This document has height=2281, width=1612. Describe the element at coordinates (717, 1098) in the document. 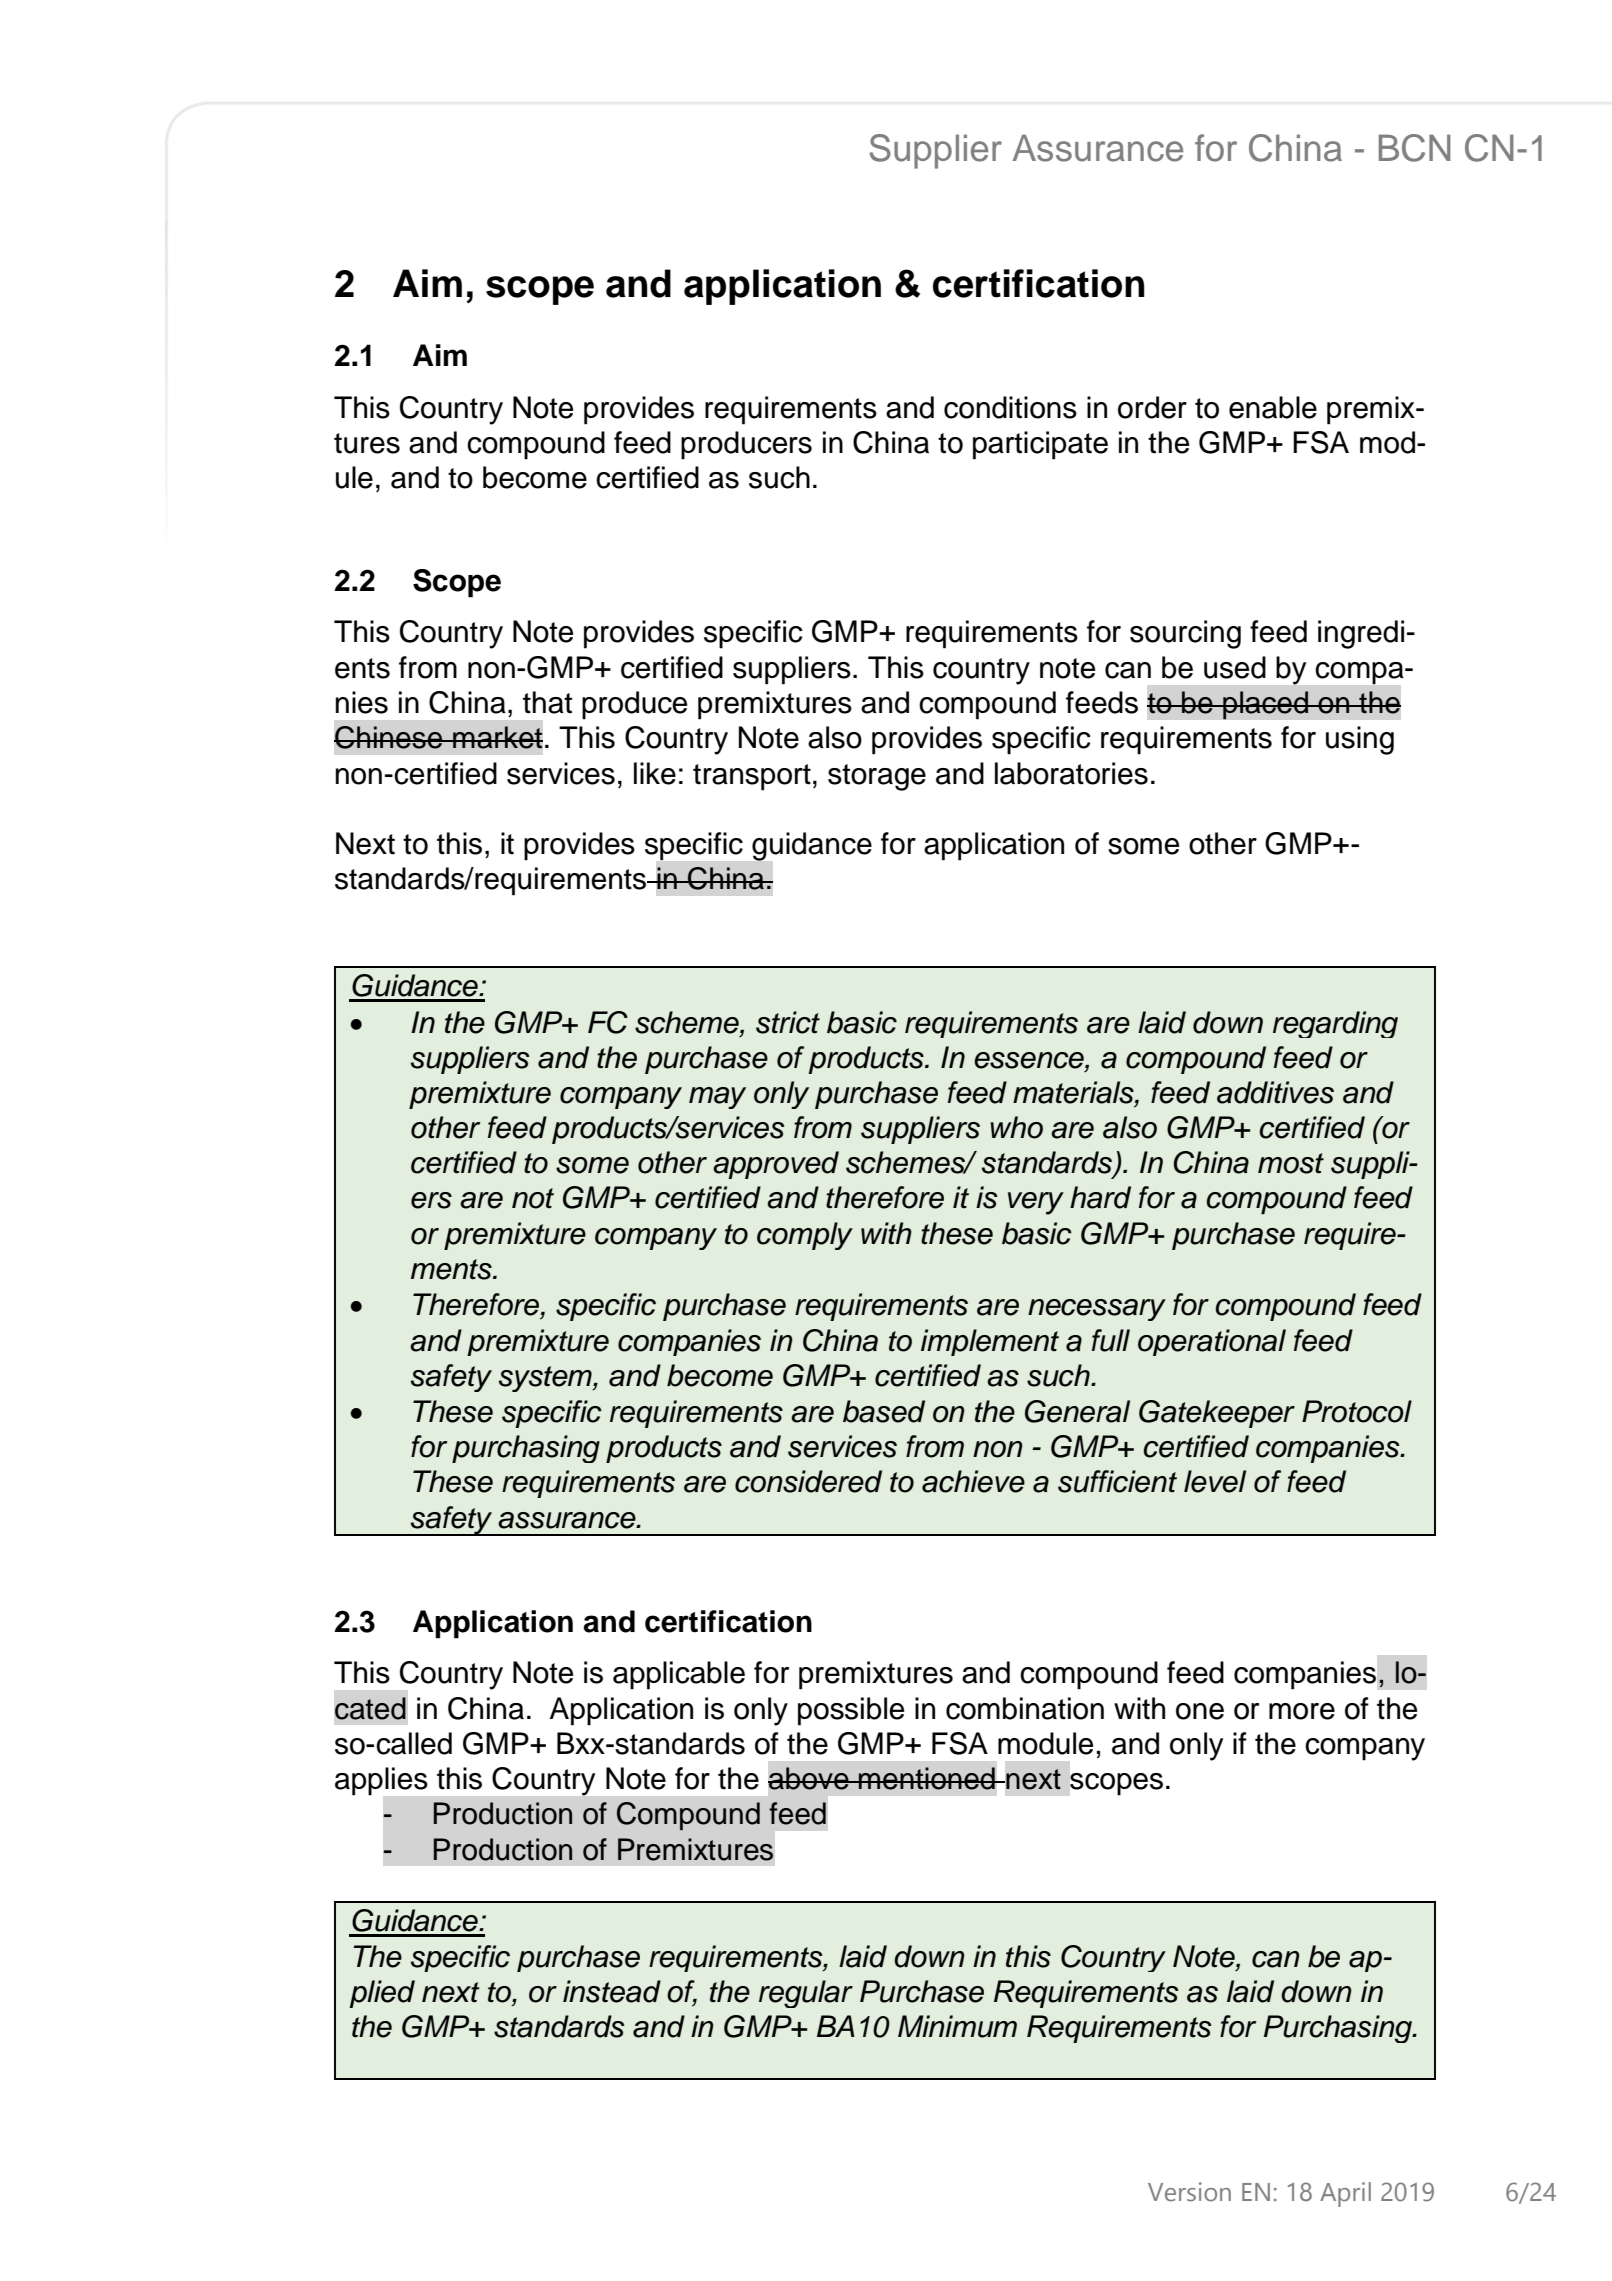

I see `may` at that location.
